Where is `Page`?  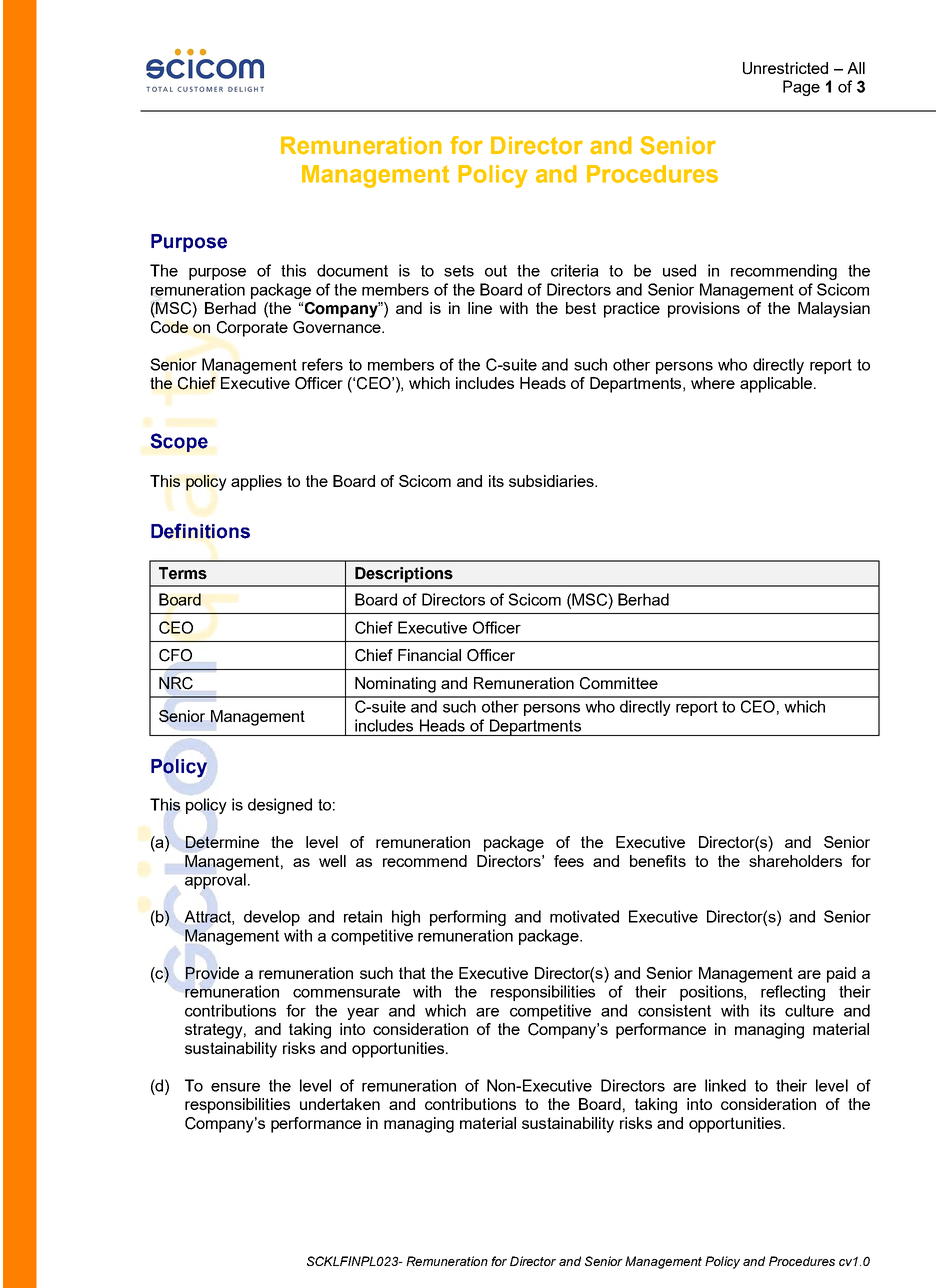
Page is located at coordinates (801, 88).
